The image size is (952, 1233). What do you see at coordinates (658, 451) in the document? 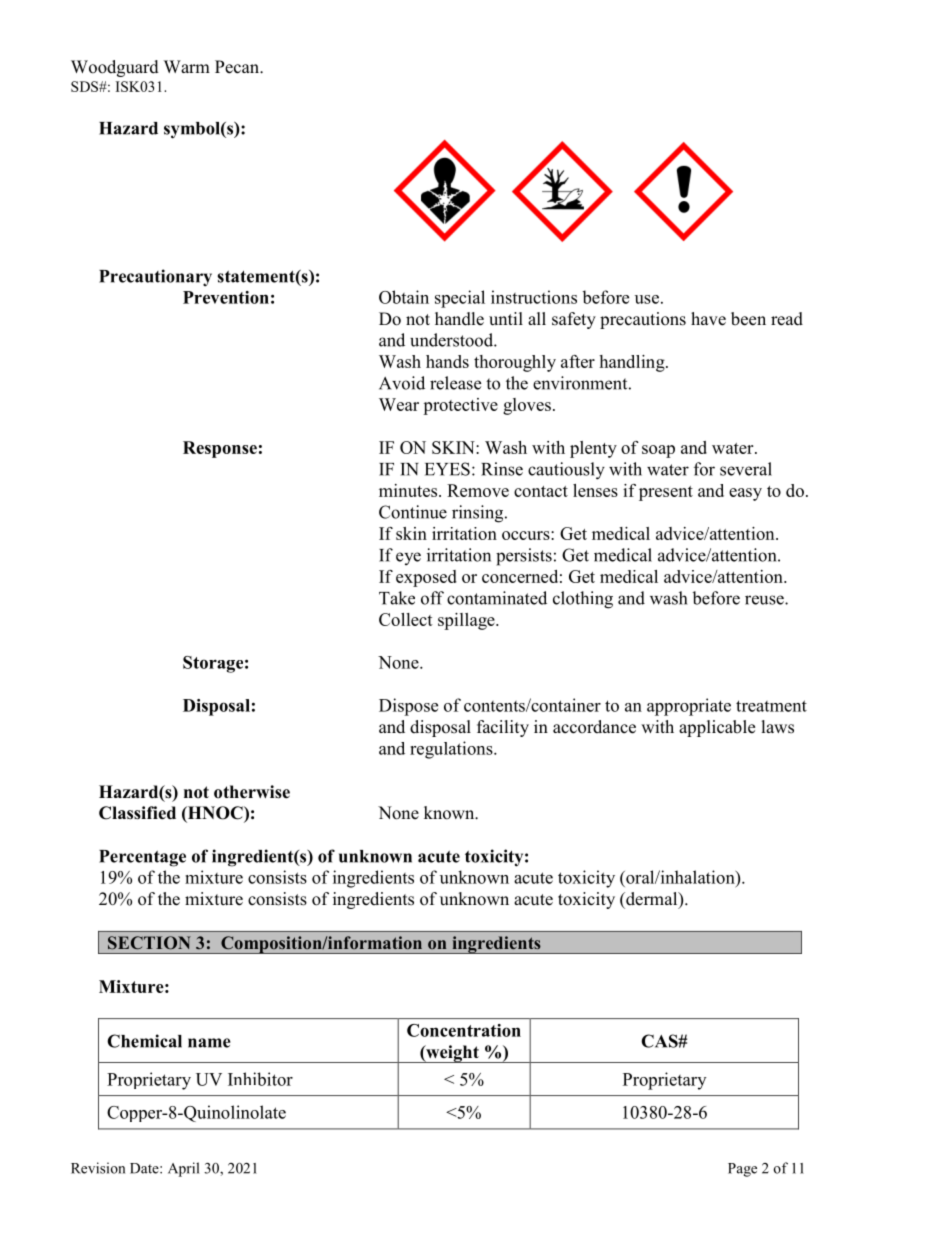
I see `soap` at bounding box center [658, 451].
